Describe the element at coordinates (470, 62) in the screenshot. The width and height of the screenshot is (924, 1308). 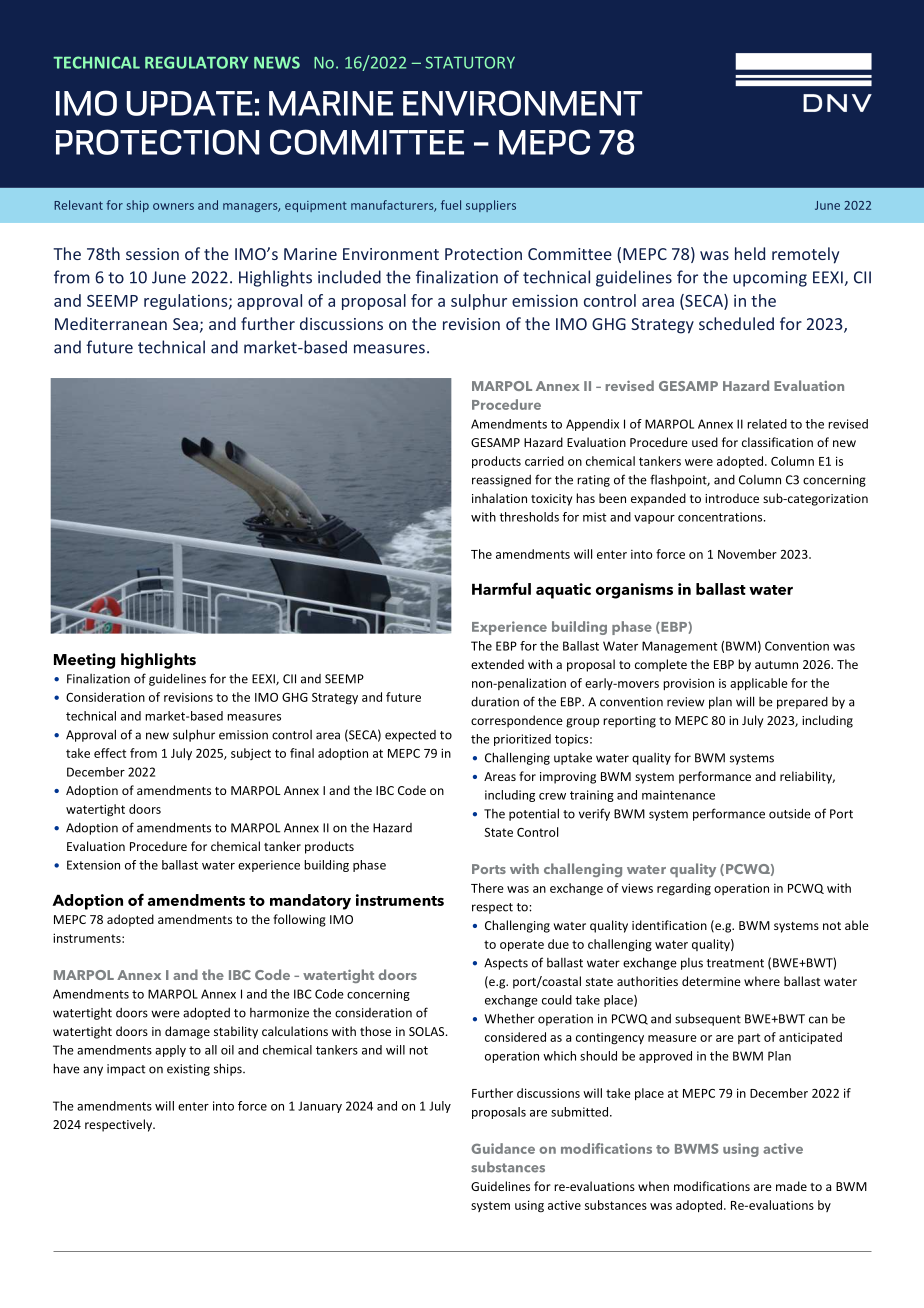
I see `STATUTORY` at that location.
